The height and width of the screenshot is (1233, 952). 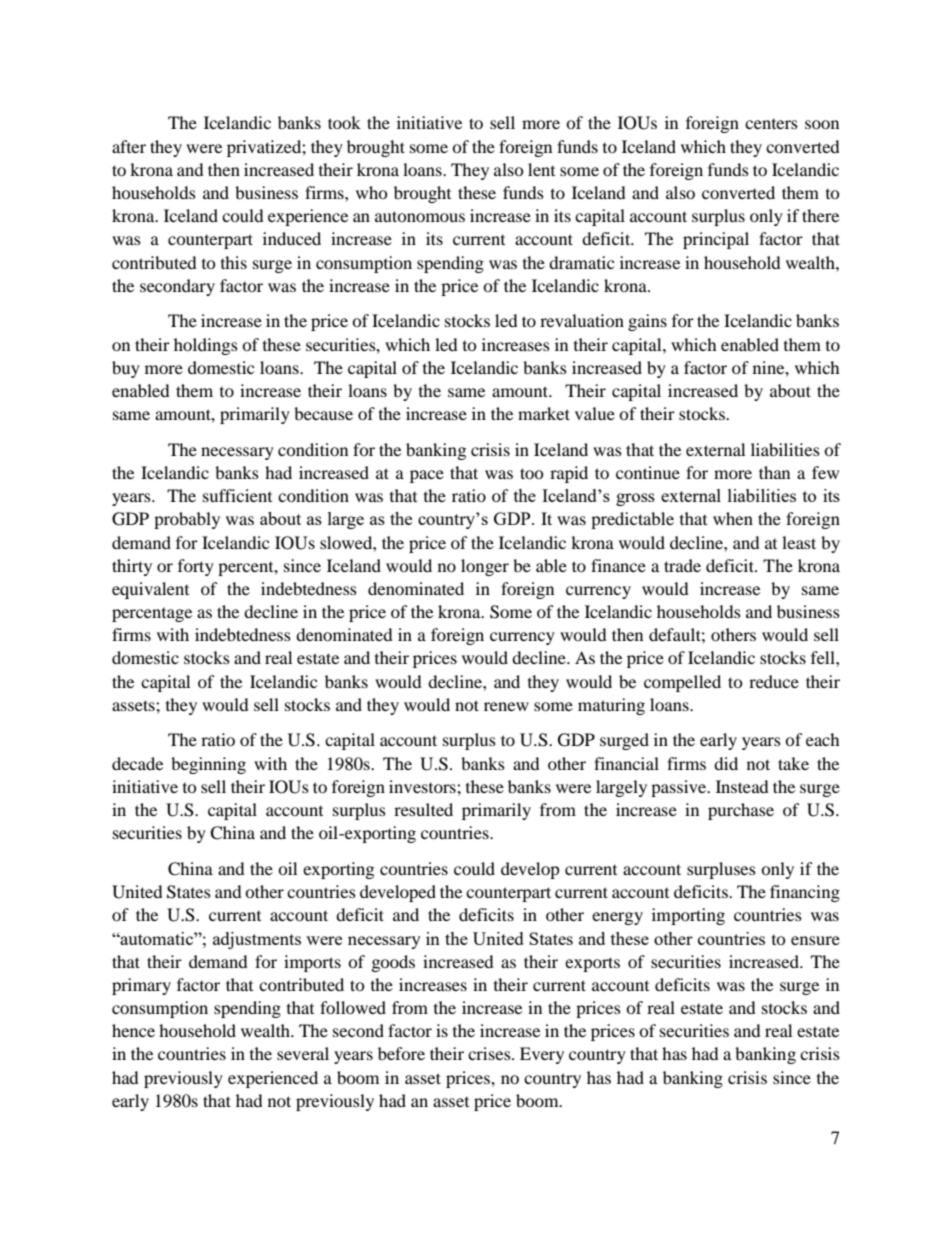 I want to click on autonomous, so click(x=420, y=216).
